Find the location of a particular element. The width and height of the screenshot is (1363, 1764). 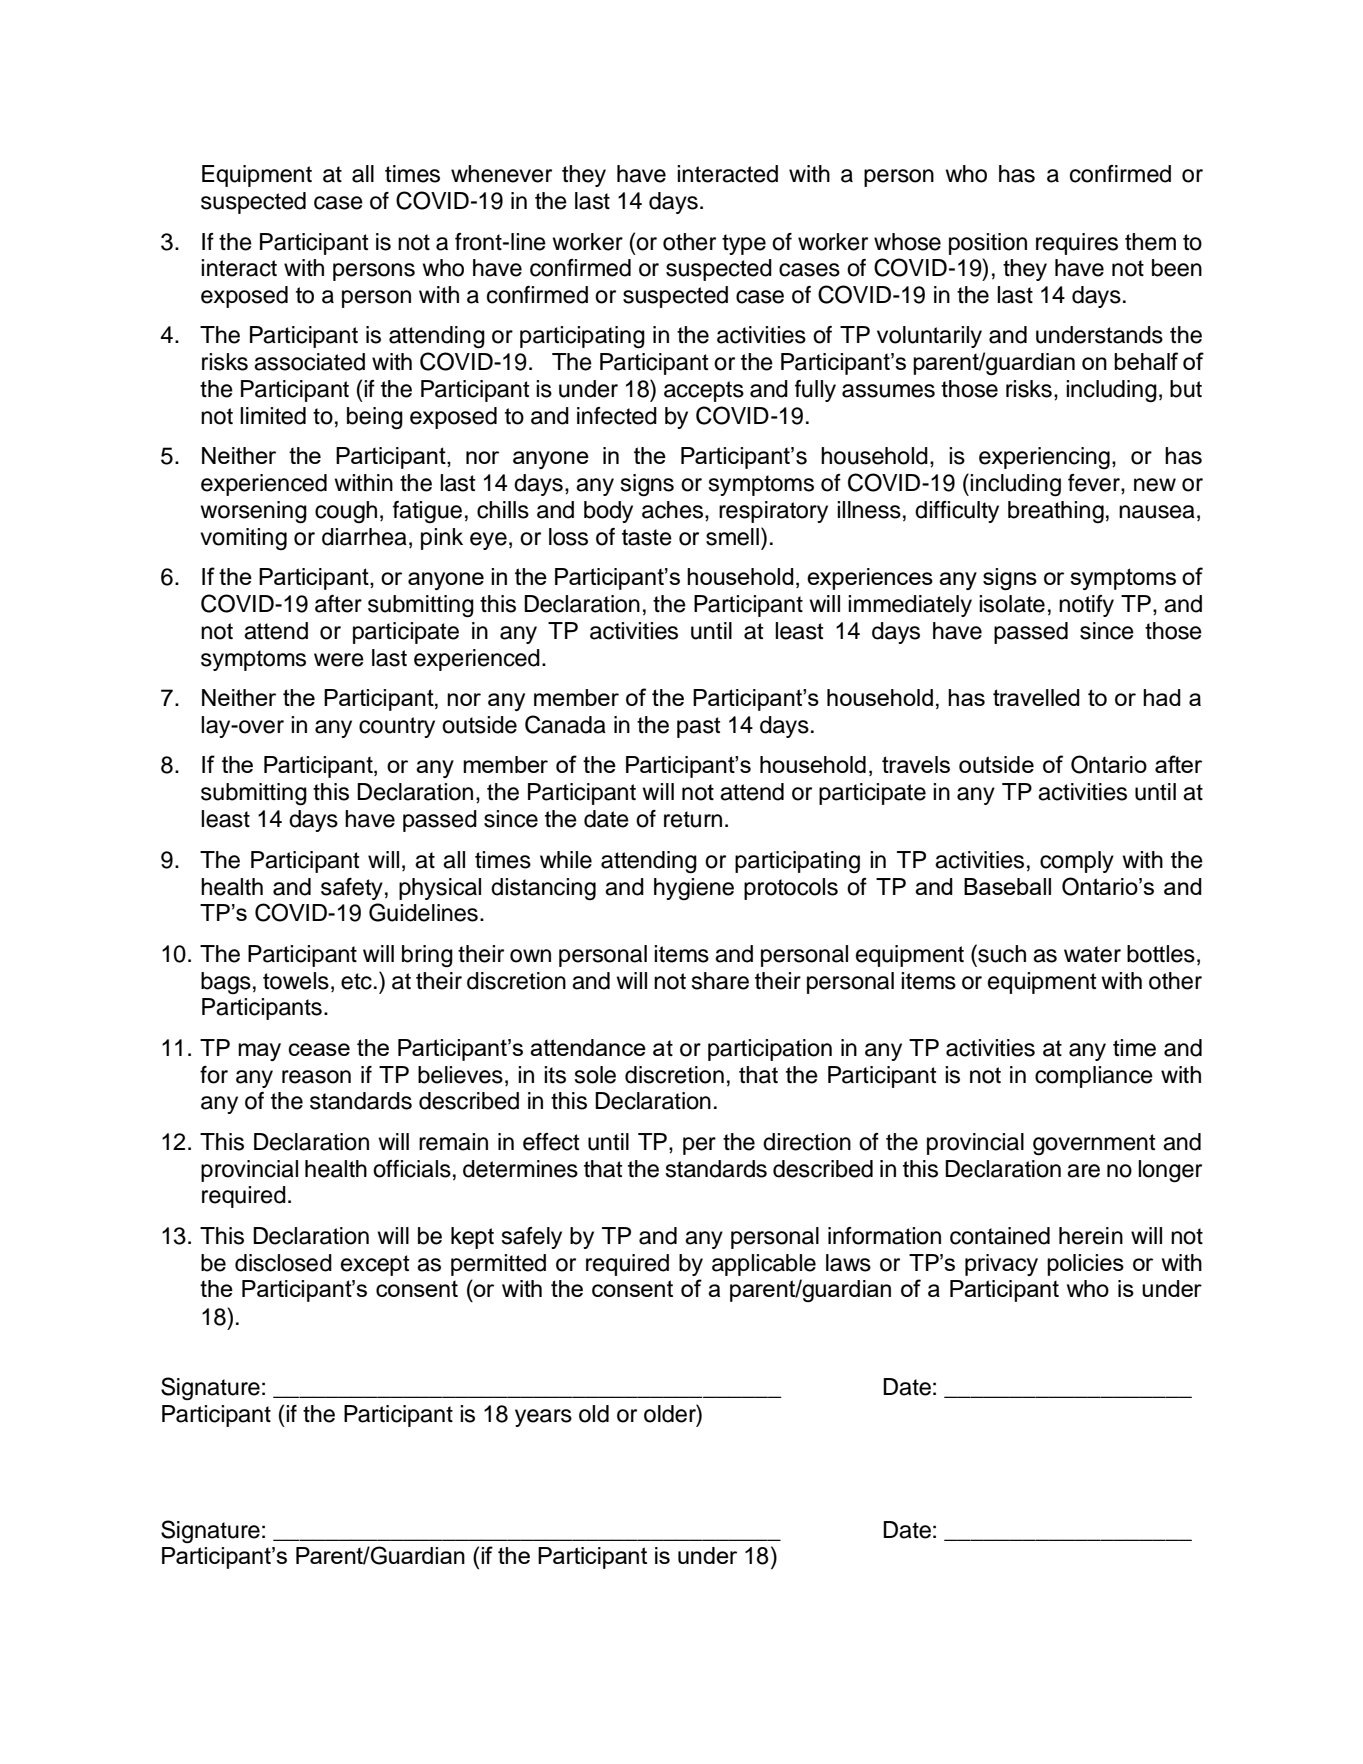

country is located at coordinates (397, 727).
